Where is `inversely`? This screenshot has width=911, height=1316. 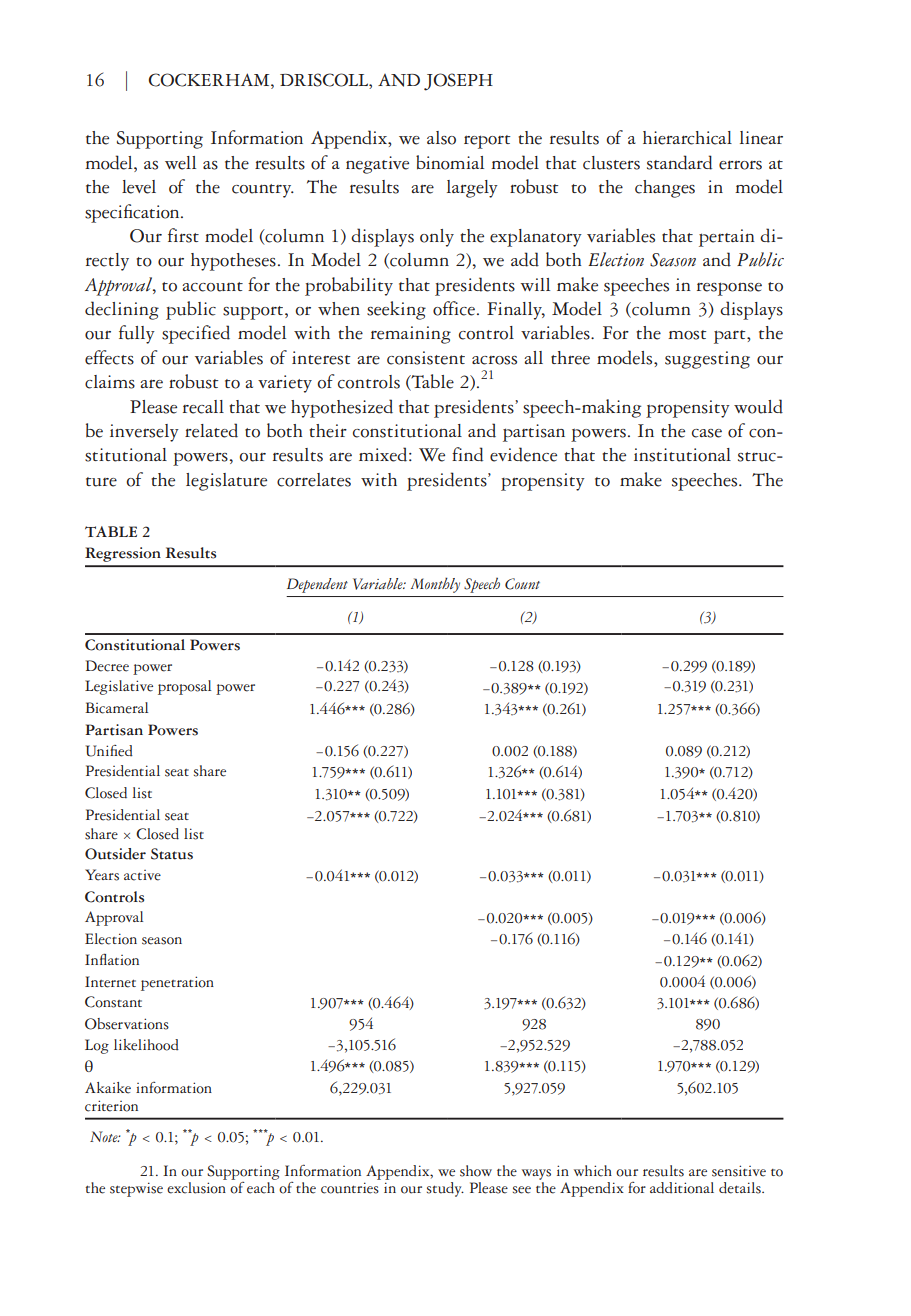 inversely is located at coordinates (144, 433).
